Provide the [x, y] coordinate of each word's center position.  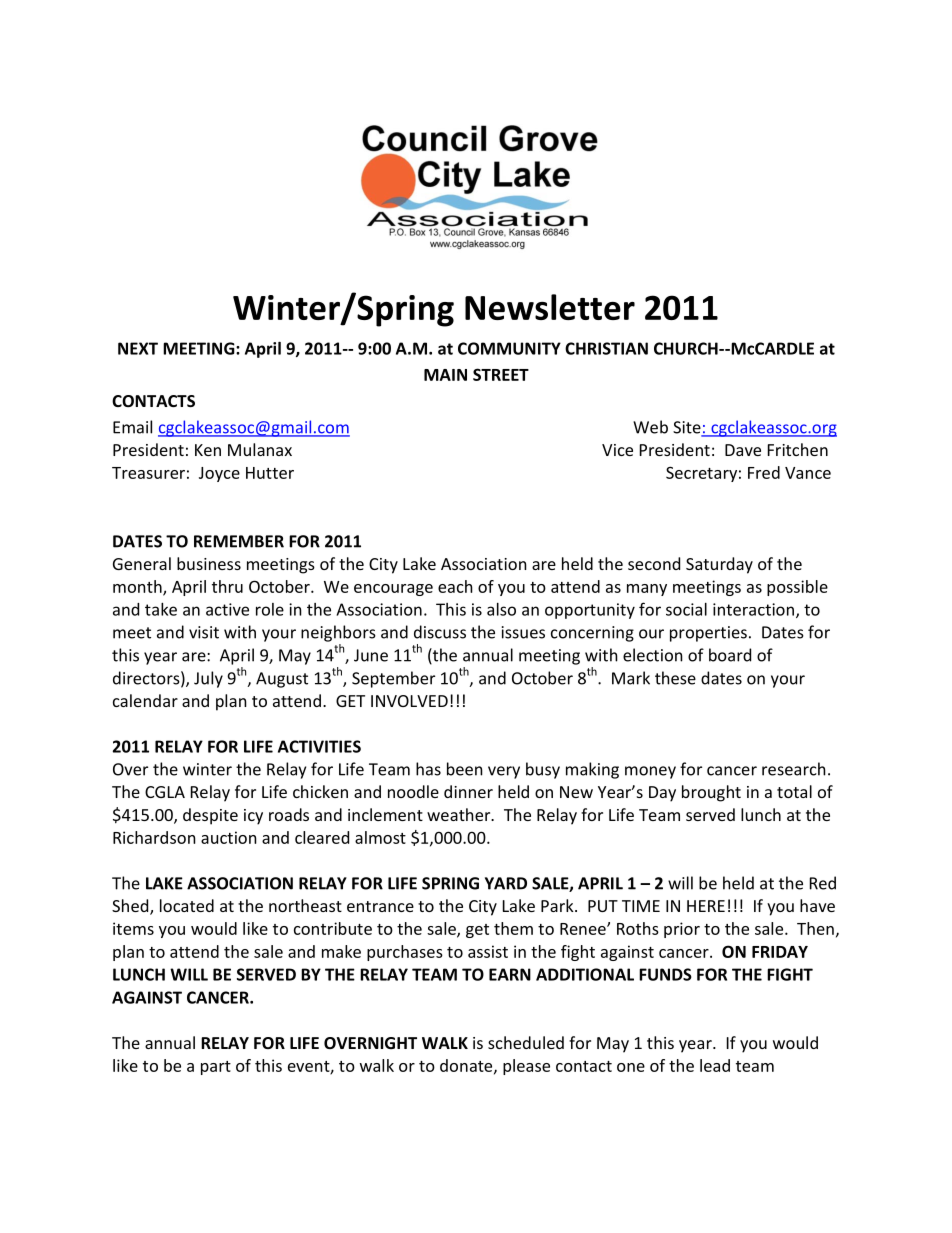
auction [229, 837]
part [216, 1068]
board [730, 655]
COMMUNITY [509, 348]
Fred [764, 472]
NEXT [138, 348]
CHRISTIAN [606, 348]
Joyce [219, 474]
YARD [506, 883]
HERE [706, 906]
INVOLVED [409, 701]
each [455, 586]
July [208, 679]
